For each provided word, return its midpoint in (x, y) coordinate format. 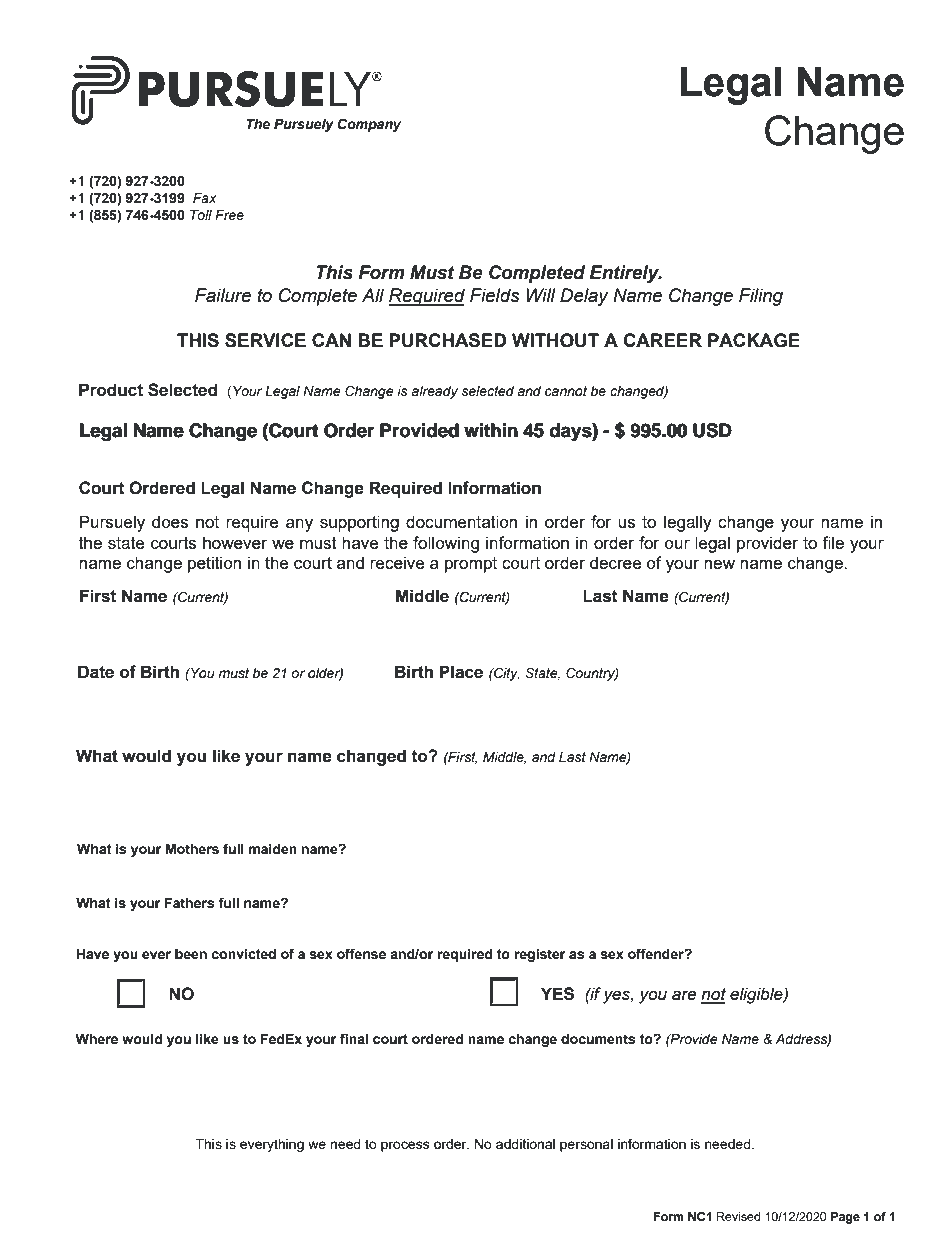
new (719, 564)
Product (111, 390)
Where (96, 1039)
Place (461, 672)
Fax (204, 198)
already (435, 392)
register (539, 955)
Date (96, 672)
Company (369, 125)
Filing (761, 297)
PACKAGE (754, 340)
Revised (738, 1216)
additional (525, 1144)
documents (598, 1039)
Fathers (190, 903)
